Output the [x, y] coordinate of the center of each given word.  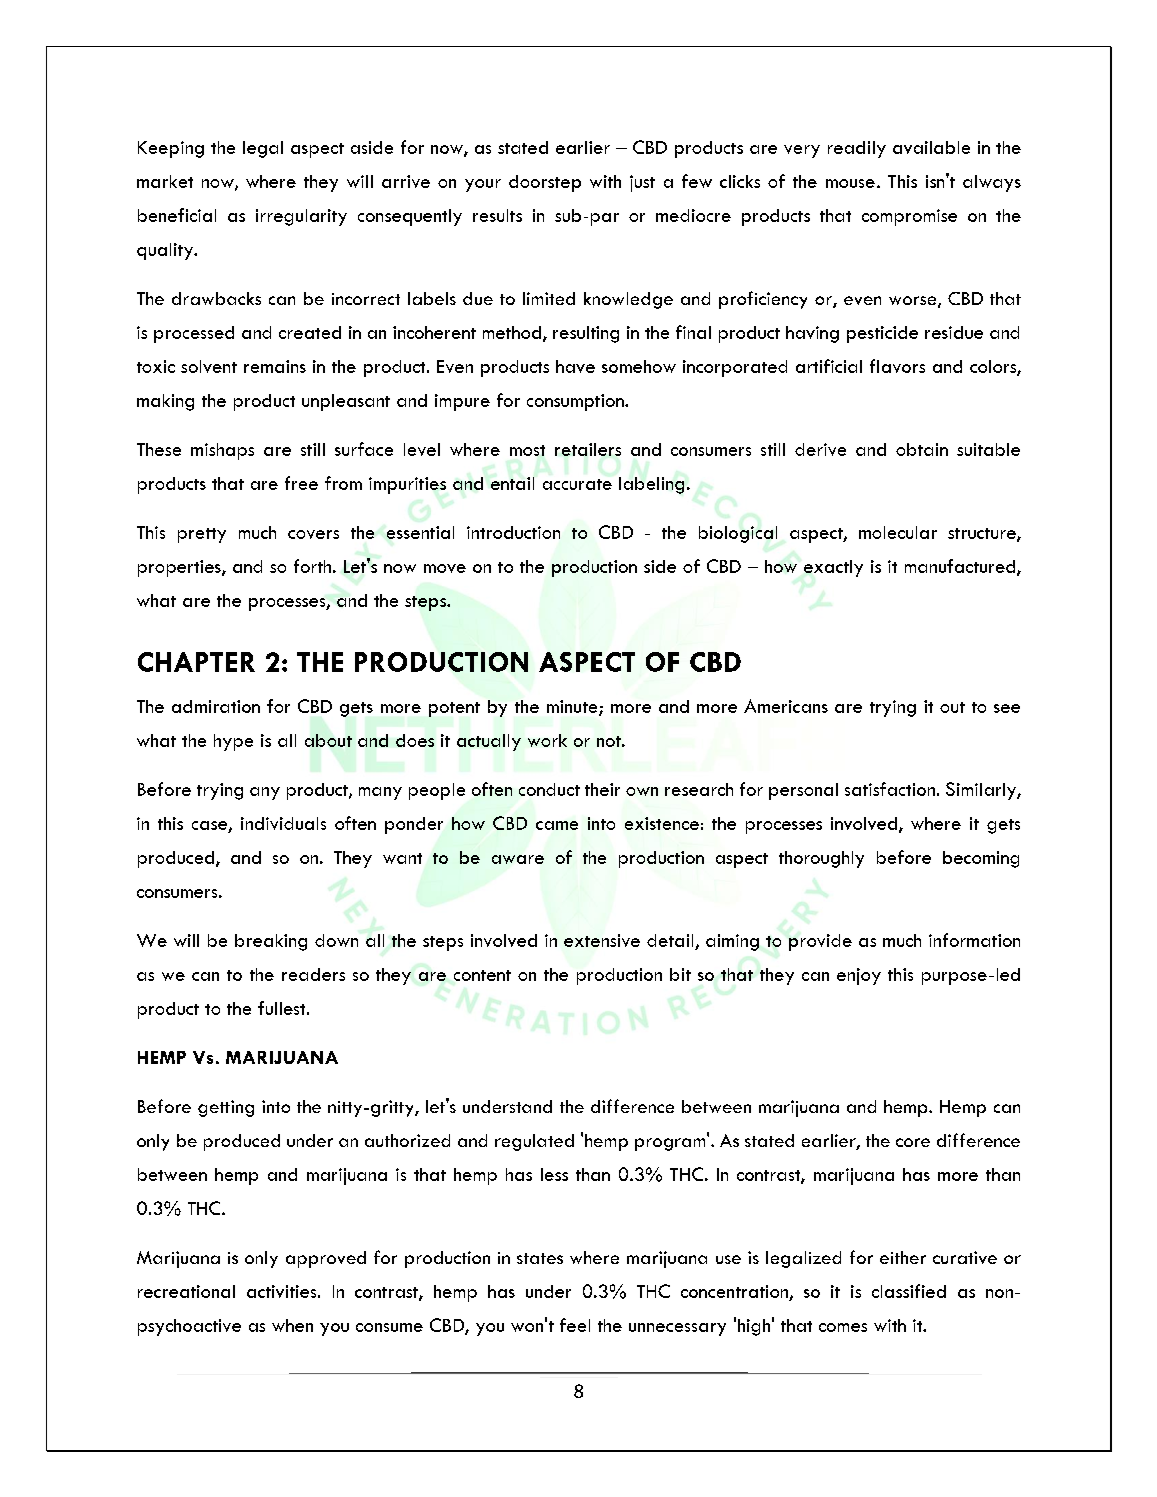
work [547, 740]
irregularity [301, 217]
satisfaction [890, 789]
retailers [588, 449]
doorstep [545, 183]
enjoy [859, 976]
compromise [909, 217]
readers [313, 974]
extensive [602, 940]
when [292, 1325]
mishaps [222, 451]
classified [909, 1291]
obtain [922, 449]
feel [575, 1325]
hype [233, 742]
